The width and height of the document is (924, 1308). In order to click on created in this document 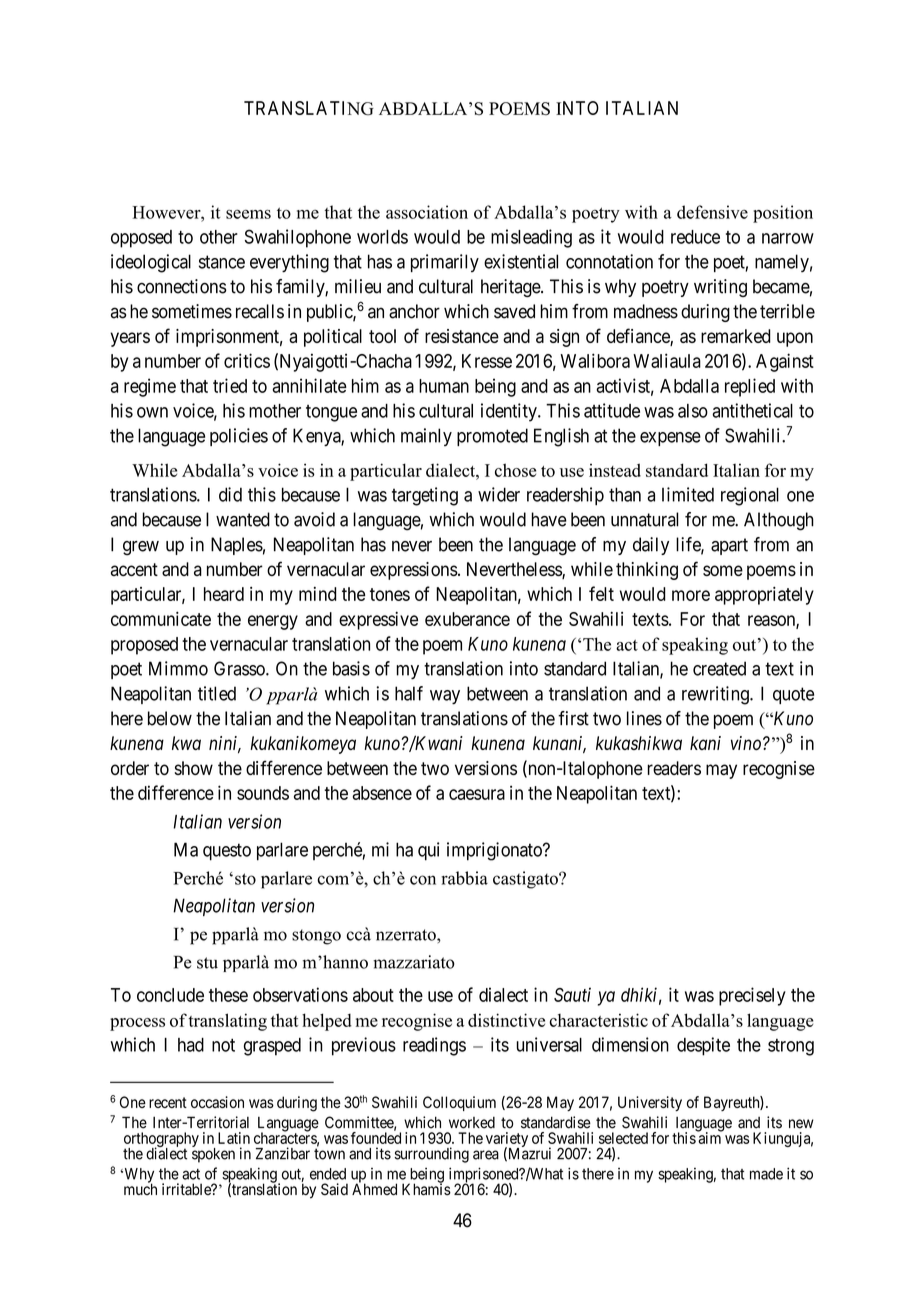, I will do `click(719, 668)`.
